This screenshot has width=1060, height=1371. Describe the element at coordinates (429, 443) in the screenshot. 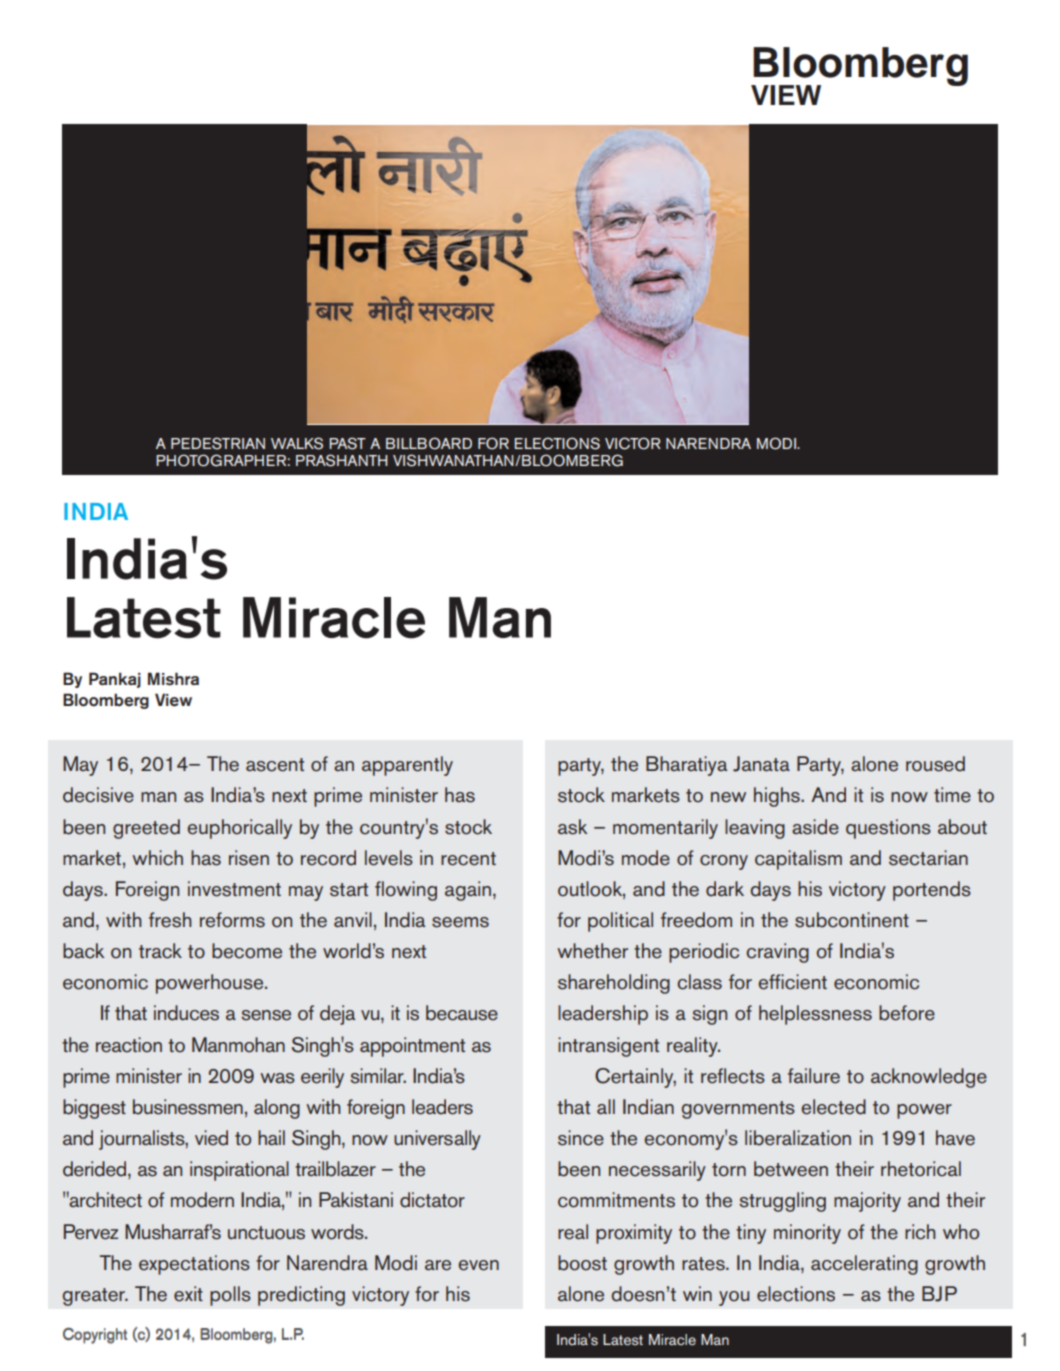

I see `BILLBOARD` at that location.
